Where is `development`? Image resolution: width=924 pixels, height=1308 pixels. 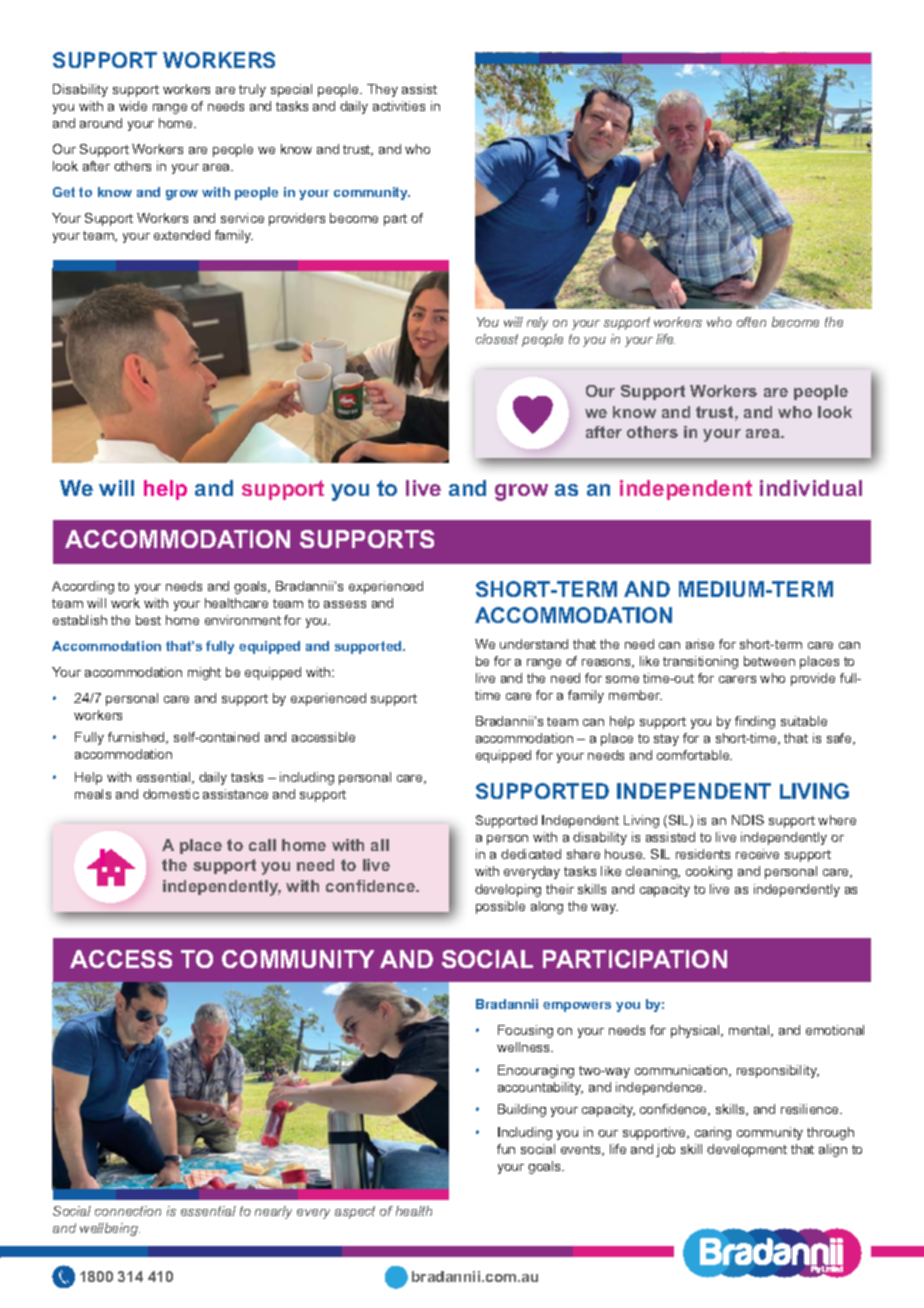 development is located at coordinates (747, 1150).
